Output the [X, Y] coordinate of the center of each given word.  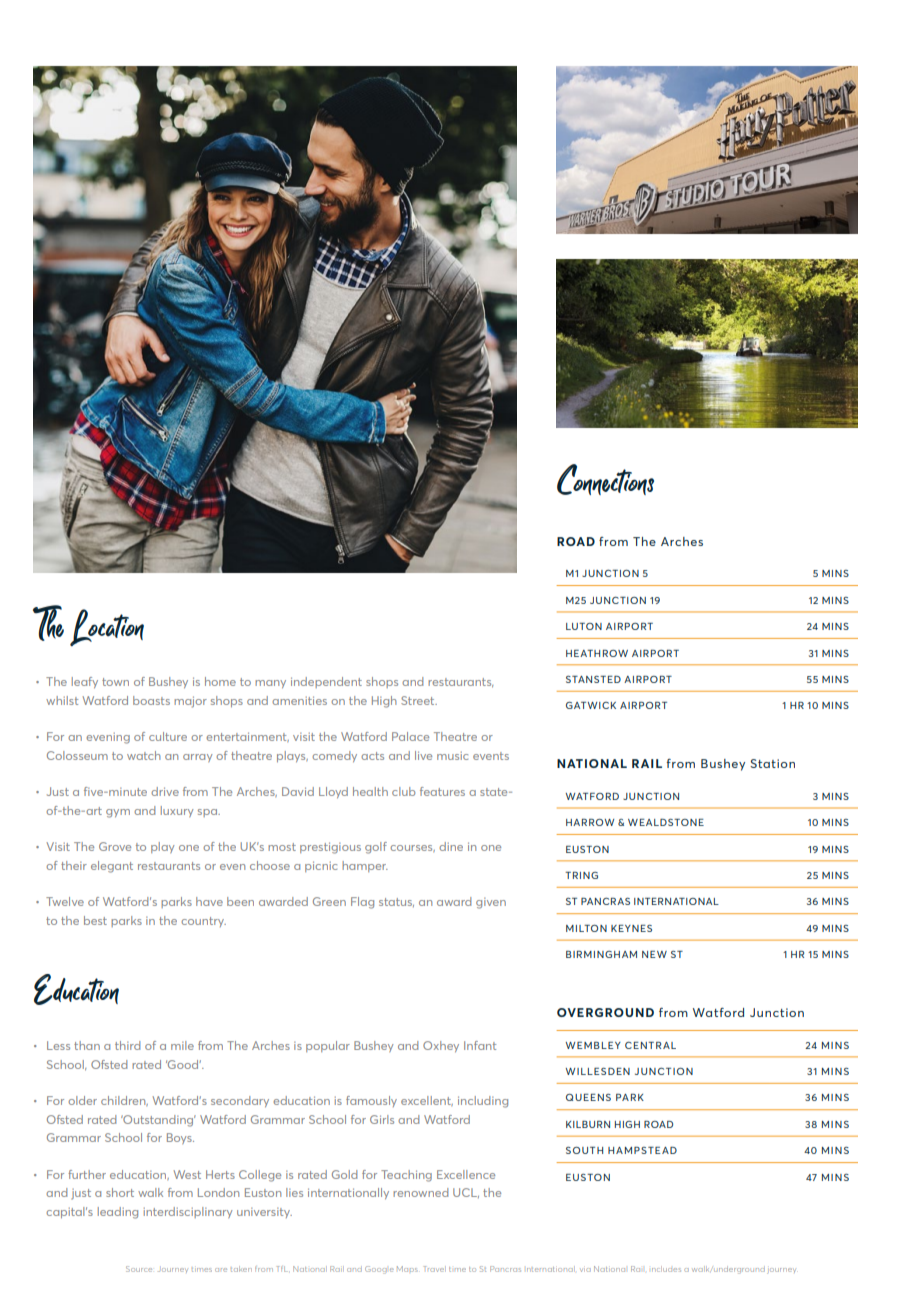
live [423, 755]
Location [107, 627]
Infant [480, 1045]
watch [144, 755]
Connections [605, 479]
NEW [654, 954]
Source [139, 1269]
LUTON [584, 626]
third [127, 1045]
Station [772, 763]
